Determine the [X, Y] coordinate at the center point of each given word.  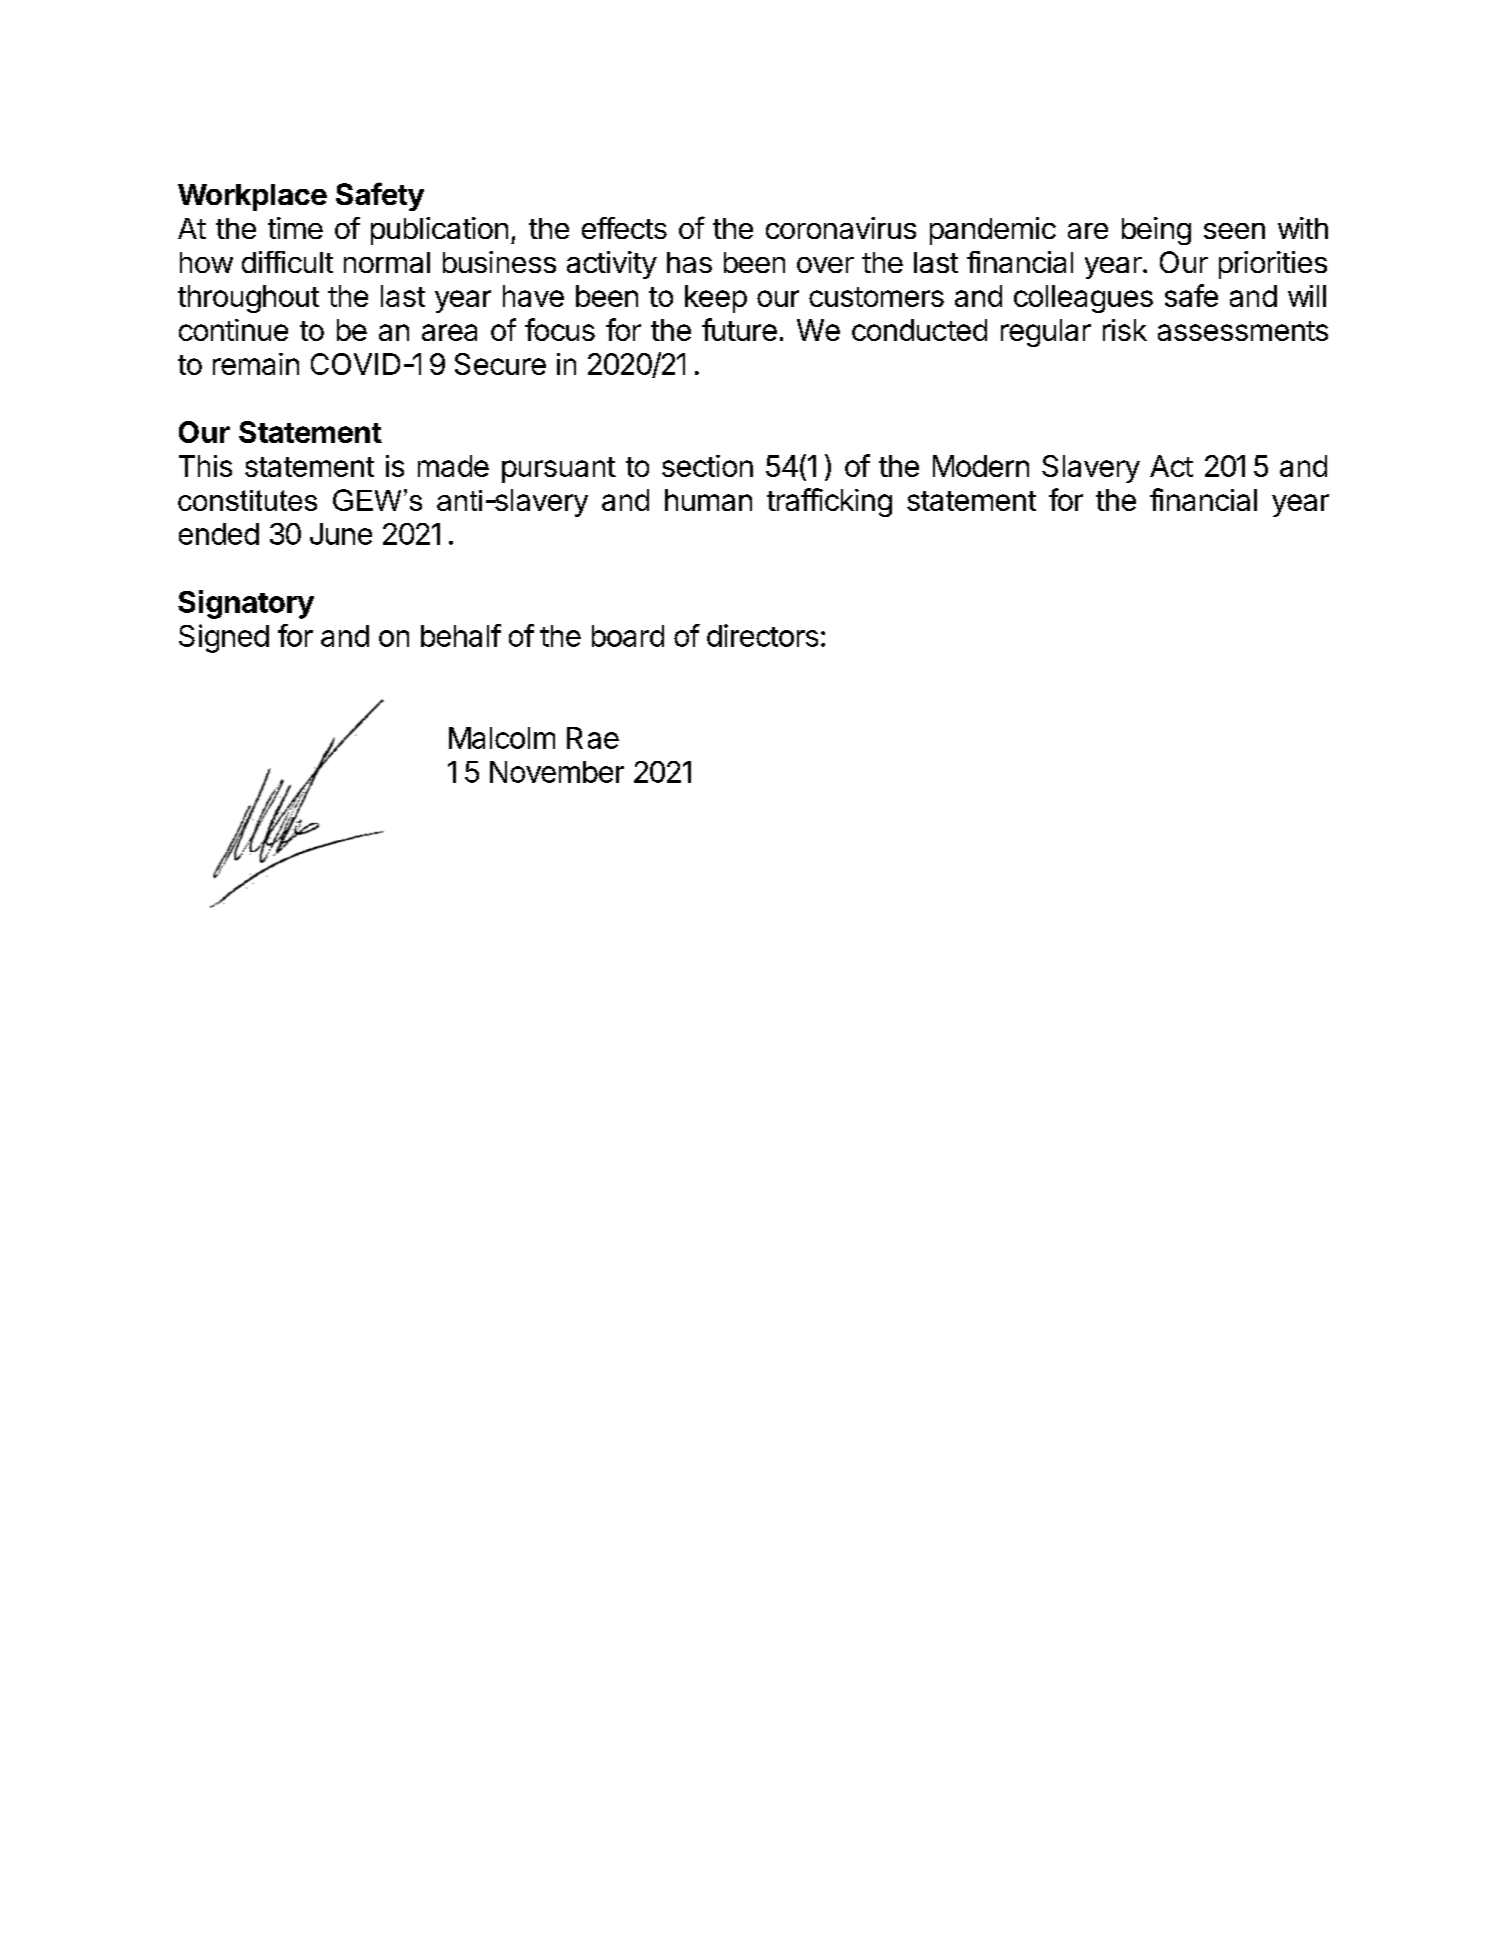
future [739, 329]
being [1156, 231]
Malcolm [502, 738]
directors [762, 635]
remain [256, 364]
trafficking [829, 502]
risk [1125, 330]
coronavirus [841, 228]
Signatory [246, 604]
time [295, 228]
